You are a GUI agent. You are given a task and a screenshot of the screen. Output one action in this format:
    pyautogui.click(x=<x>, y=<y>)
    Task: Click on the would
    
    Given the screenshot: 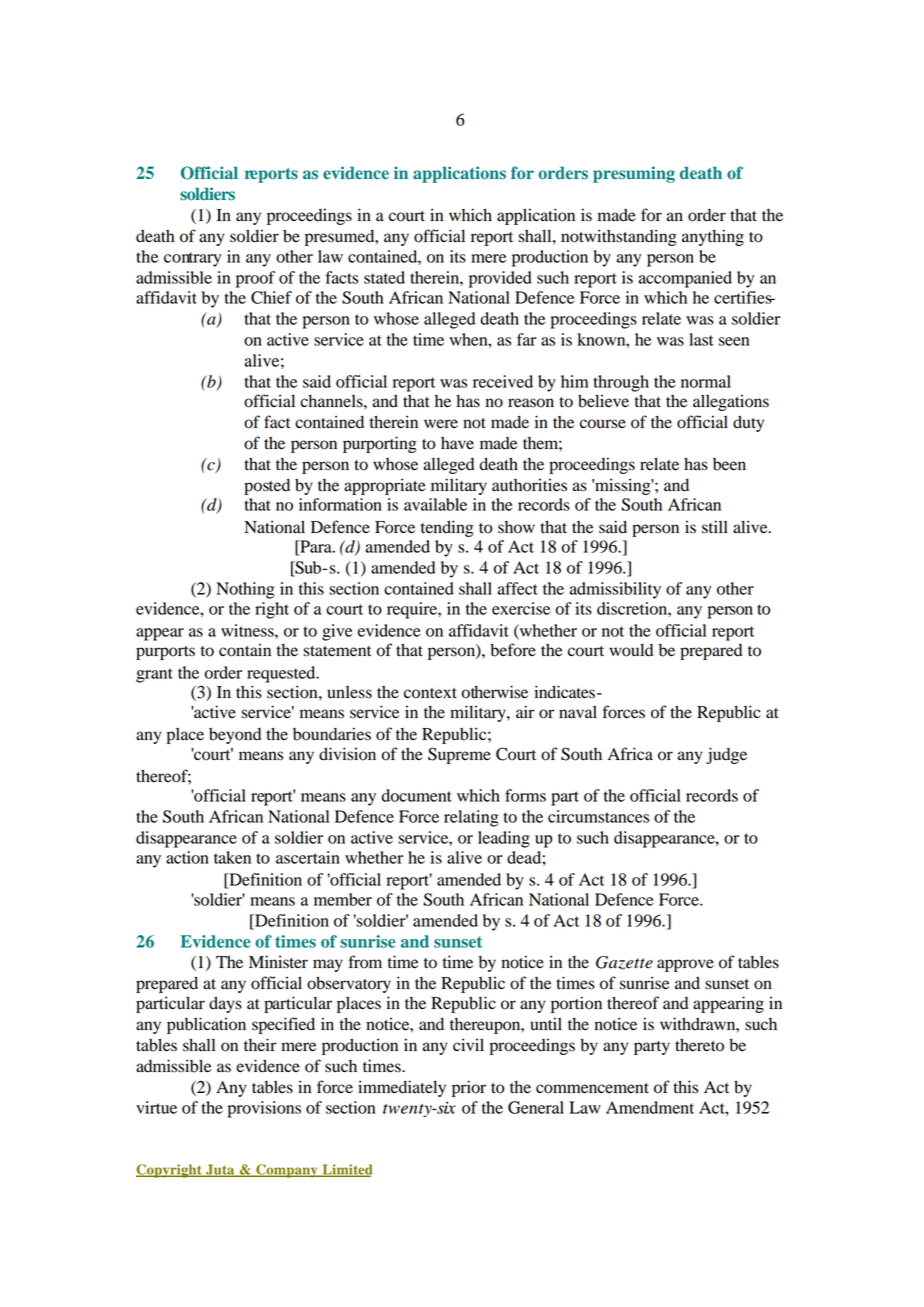 What is the action you would take?
    pyautogui.click(x=631, y=650)
